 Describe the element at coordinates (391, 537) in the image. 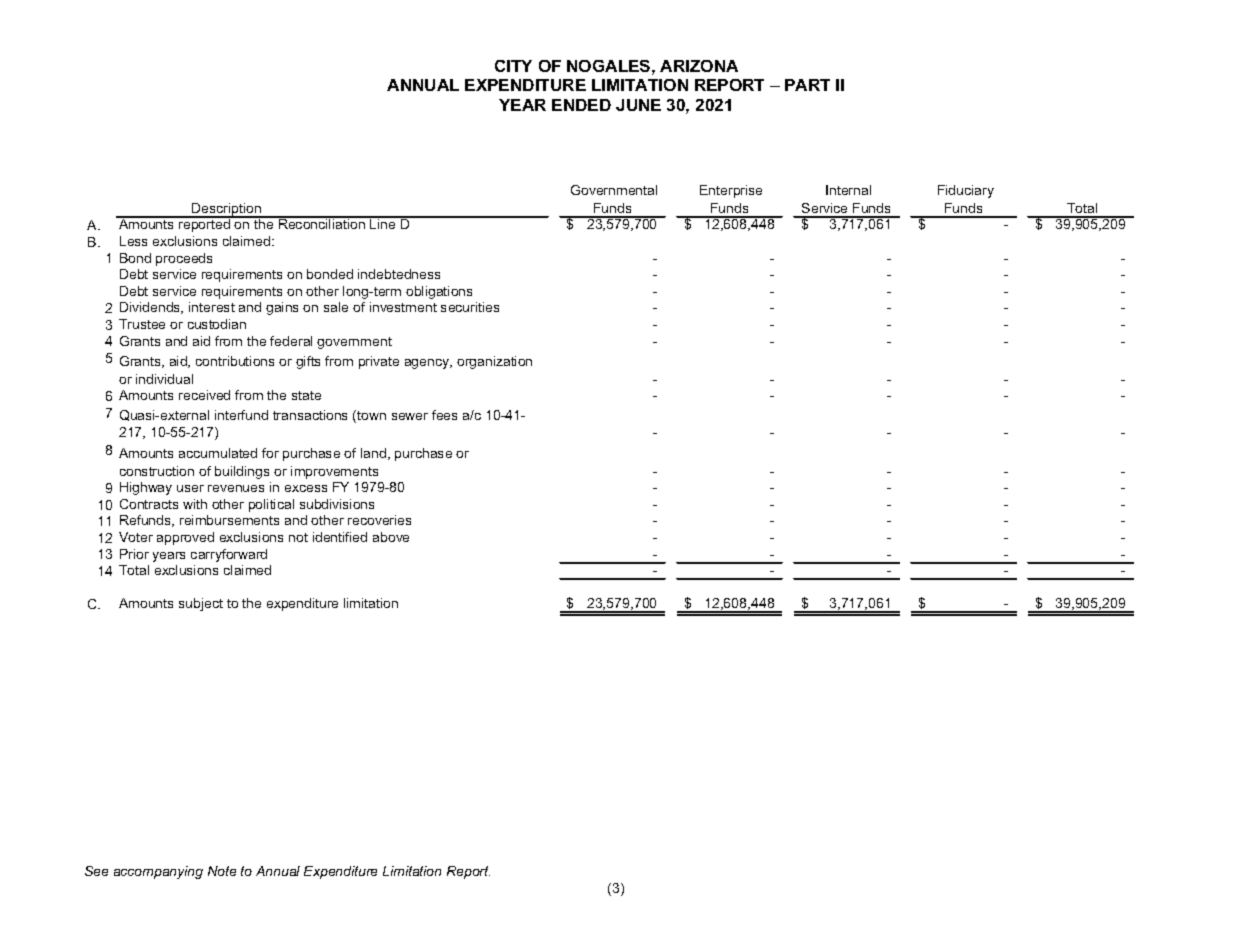

I see `above` at that location.
